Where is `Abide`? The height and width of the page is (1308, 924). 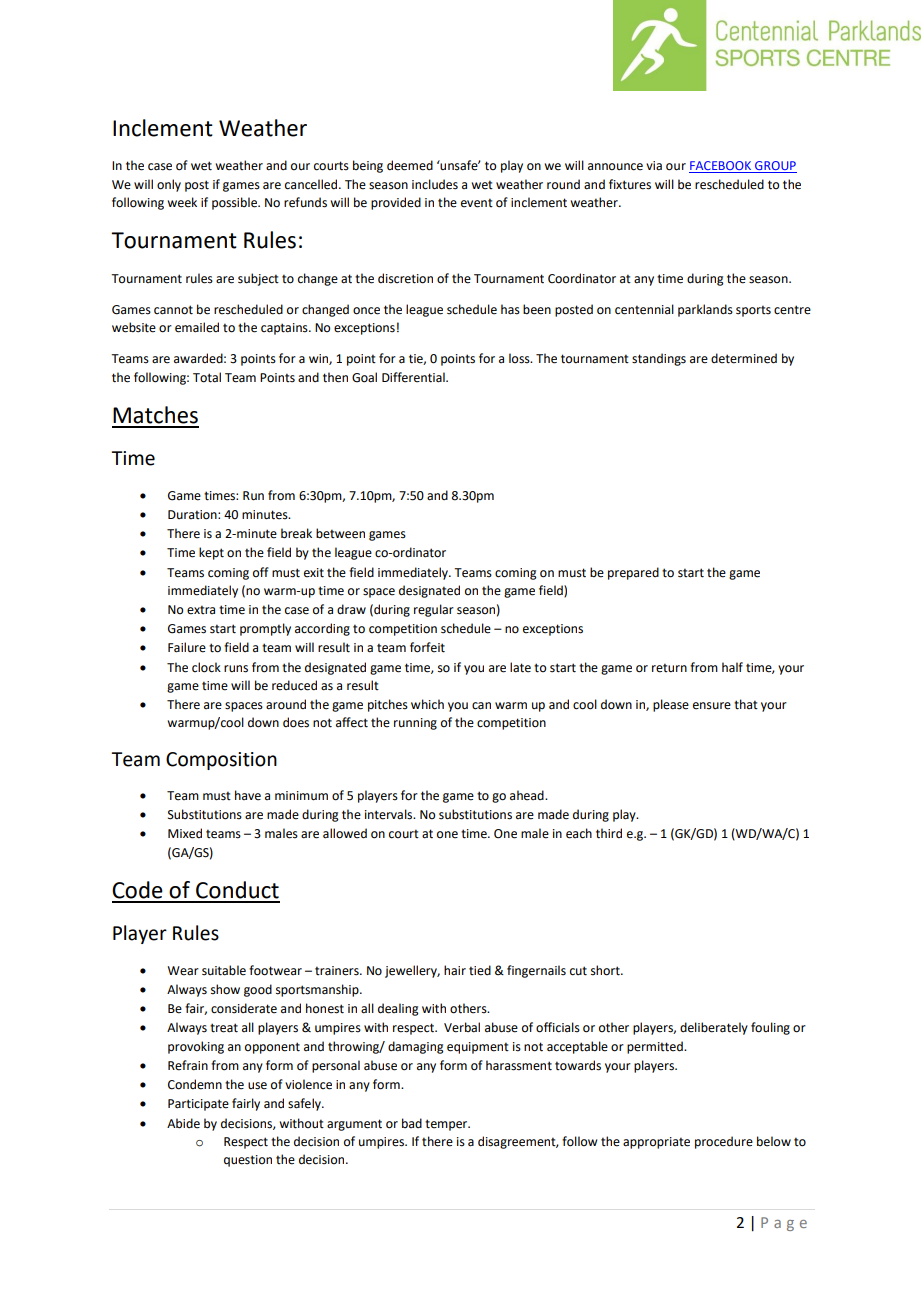
Abide is located at coordinates (183, 1123).
